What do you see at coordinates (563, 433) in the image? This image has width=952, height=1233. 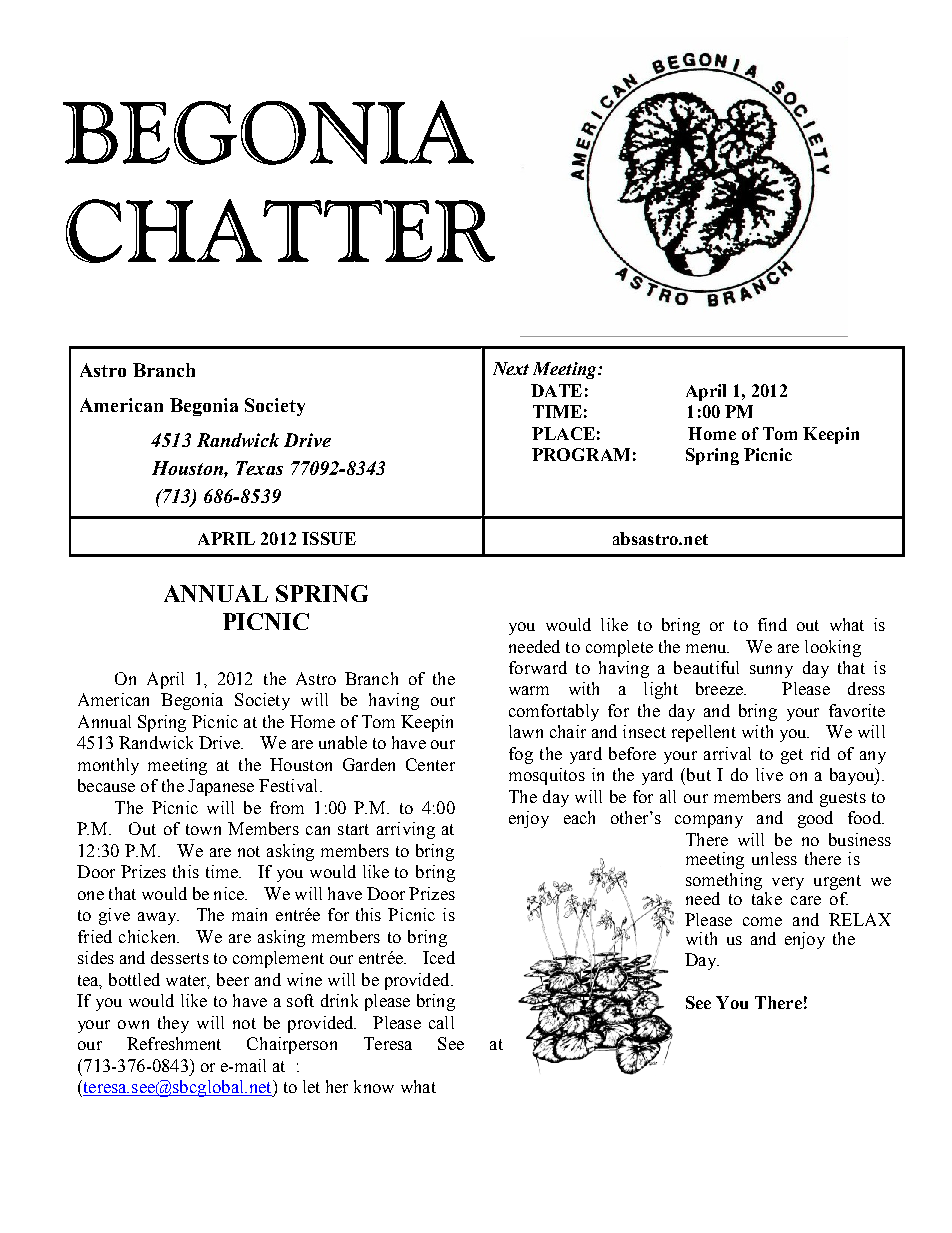 I see `PLACE` at bounding box center [563, 433].
